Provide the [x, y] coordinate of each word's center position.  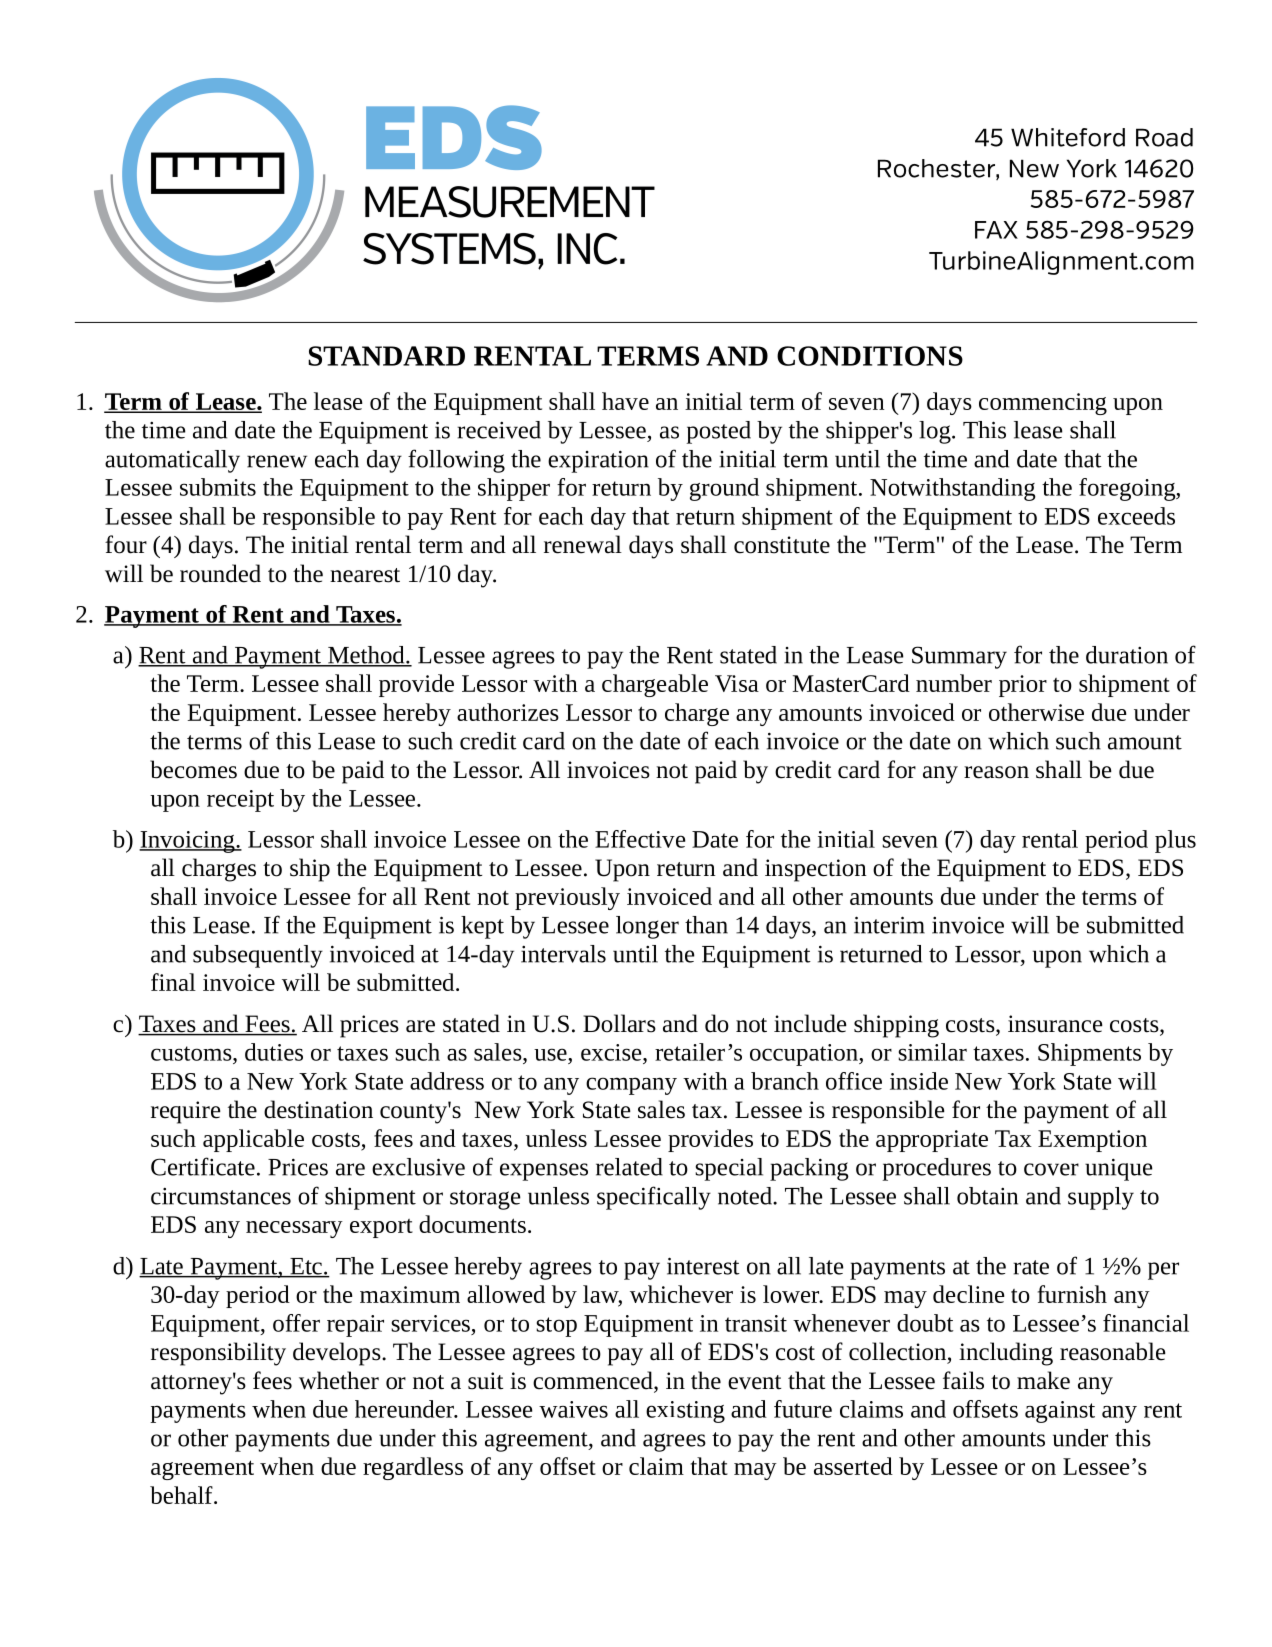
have [625, 401]
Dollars [619, 1023]
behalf [182, 1495]
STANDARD [386, 356]
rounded [220, 573]
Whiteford [1068, 137]
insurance [1055, 1024]
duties [274, 1052]
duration [1127, 655]
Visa [737, 683]
